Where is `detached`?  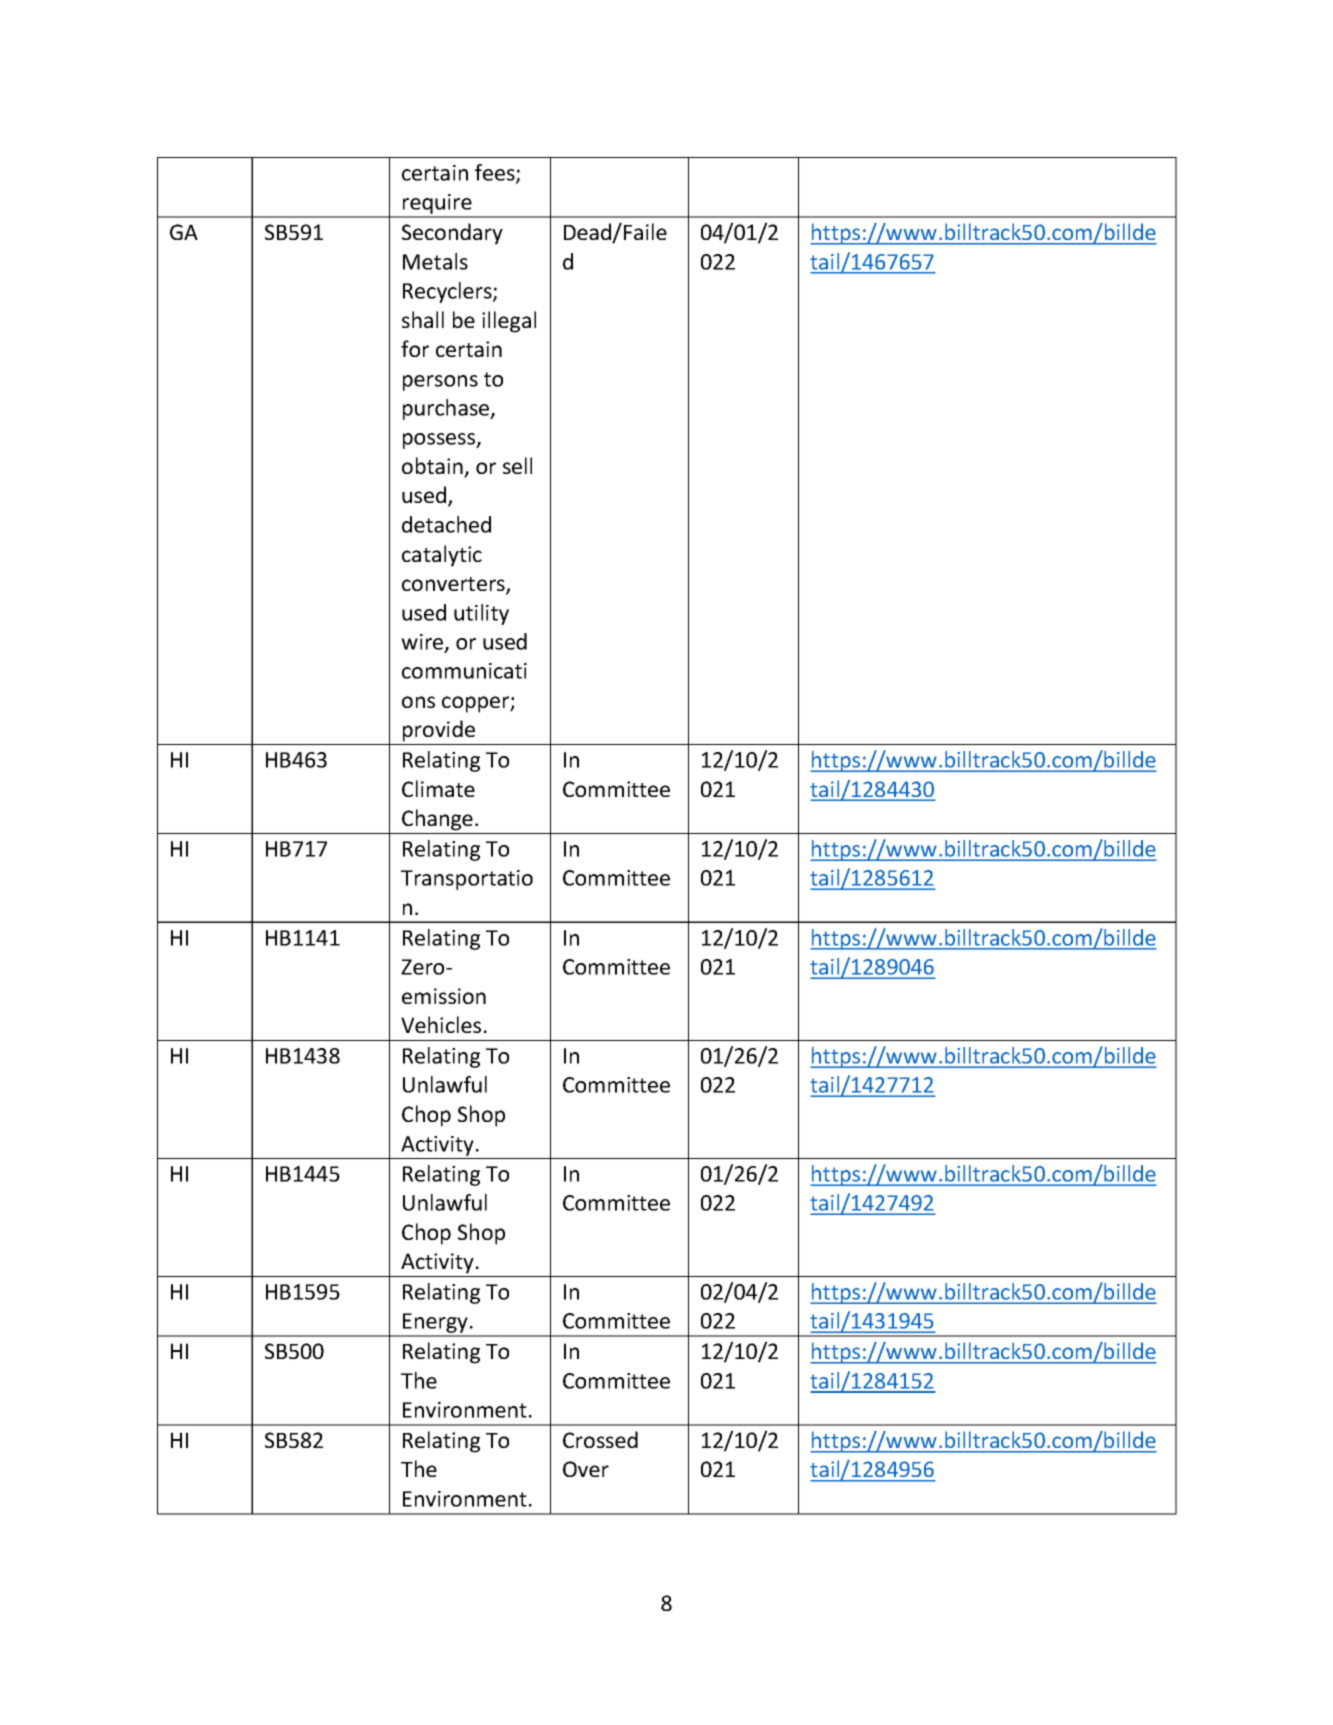
detached is located at coordinates (446, 524).
